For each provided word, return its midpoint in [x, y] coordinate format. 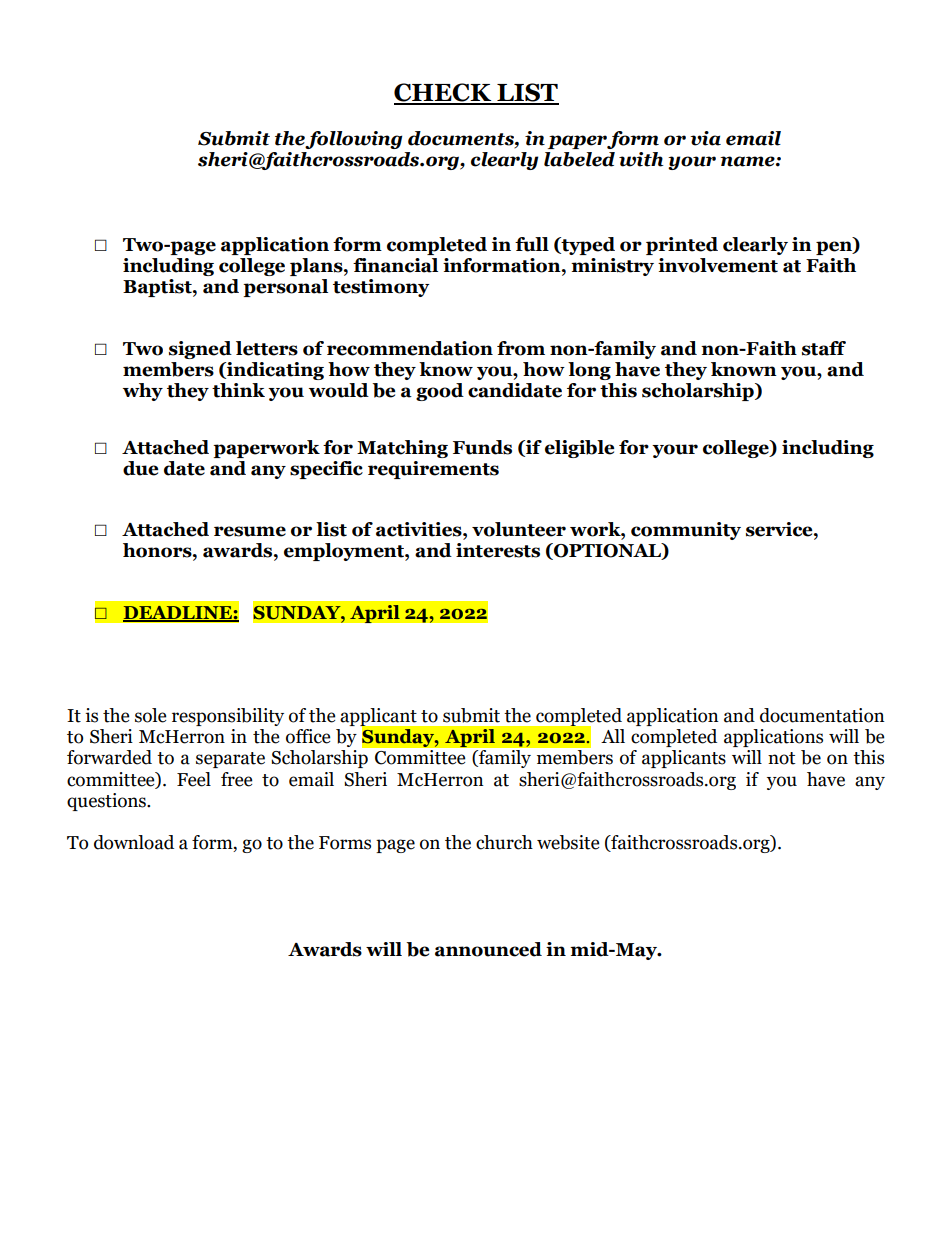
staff [824, 348]
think [238, 390]
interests [498, 550]
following [353, 140]
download [134, 842]
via [705, 138]
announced [488, 949]
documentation [822, 715]
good [440, 392]
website [568, 842]
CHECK [444, 93]
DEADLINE [178, 613]
